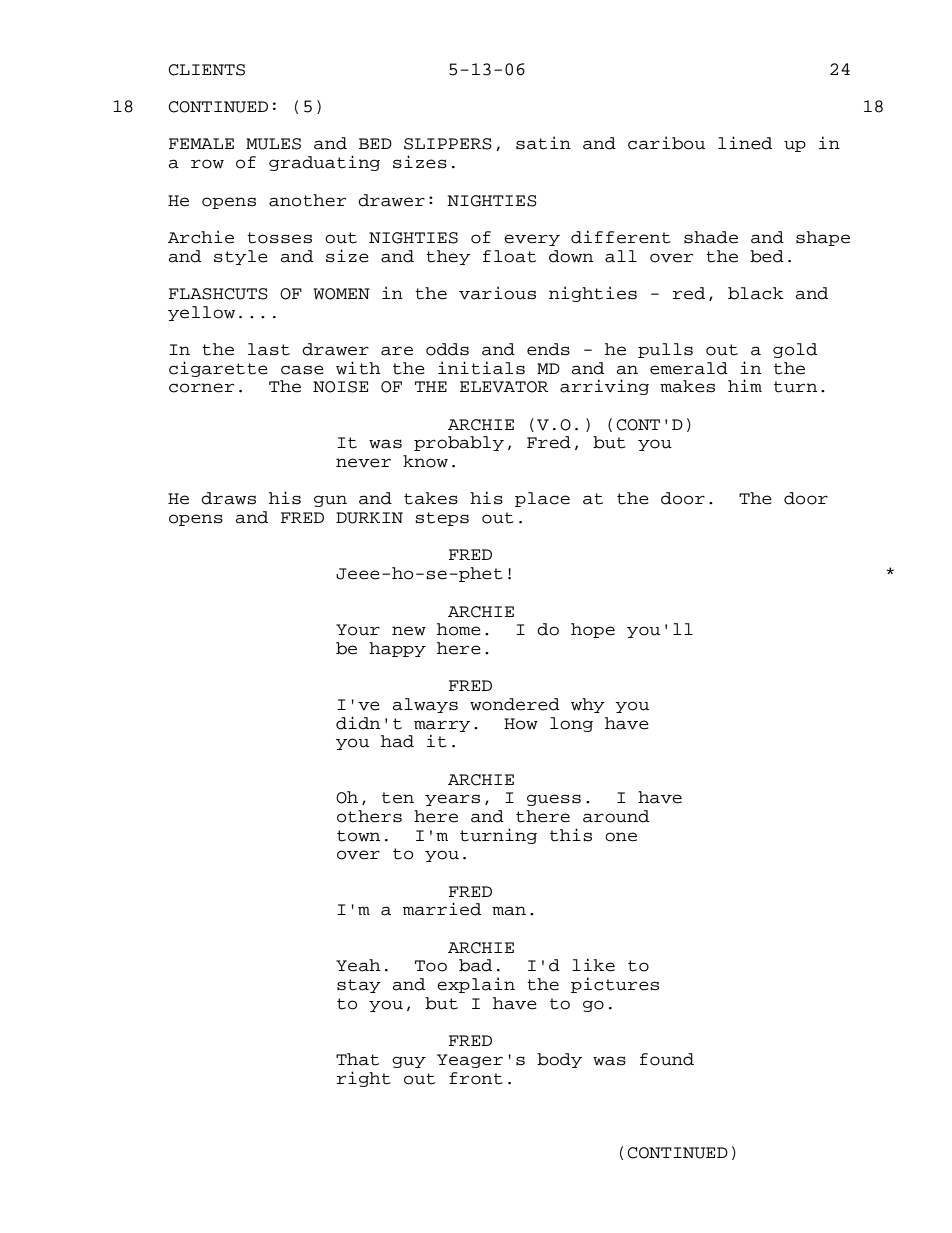  I want to click on hope, so click(593, 630).
